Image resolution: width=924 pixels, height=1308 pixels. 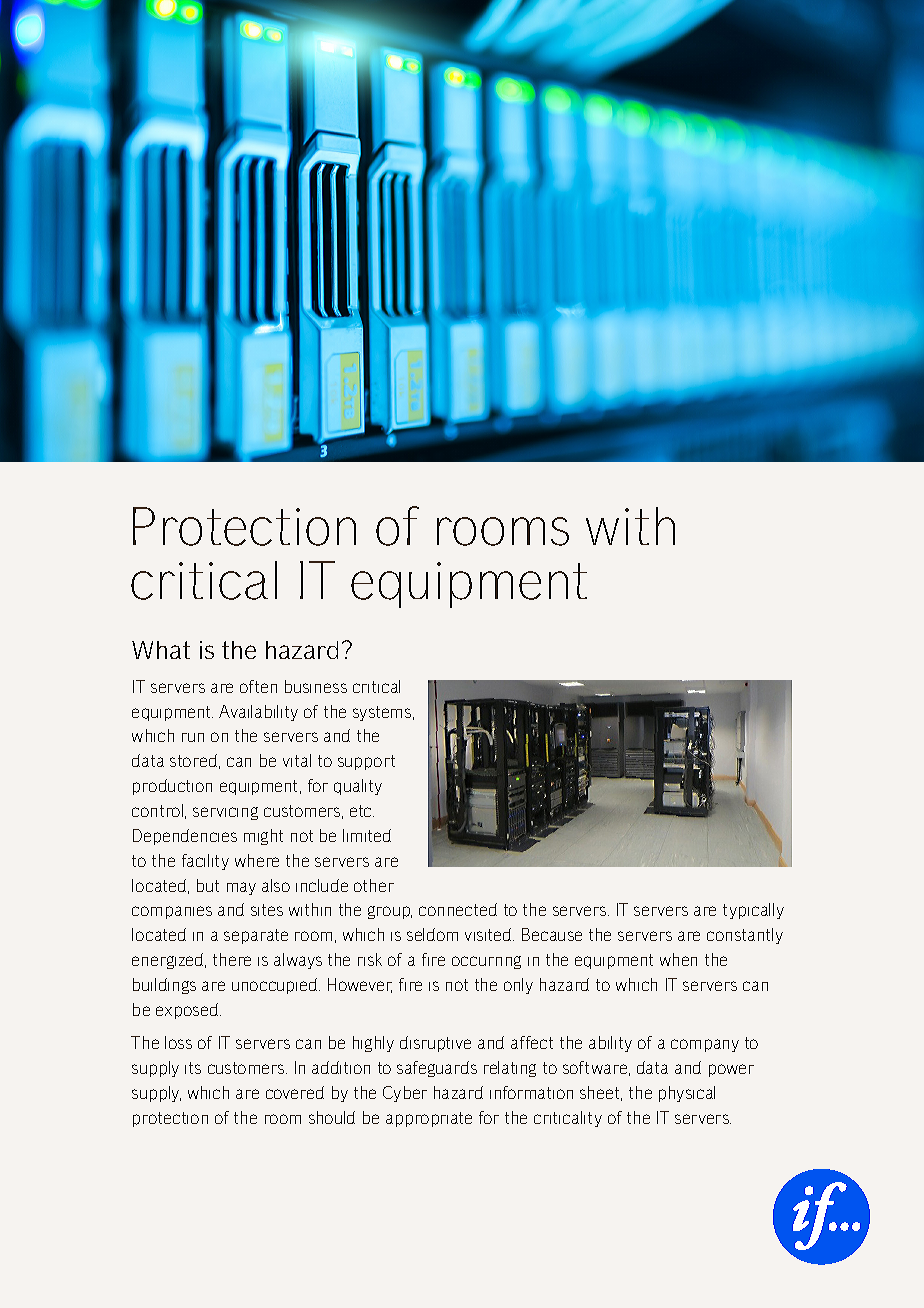 I want to click on systems, so click(x=383, y=713).
